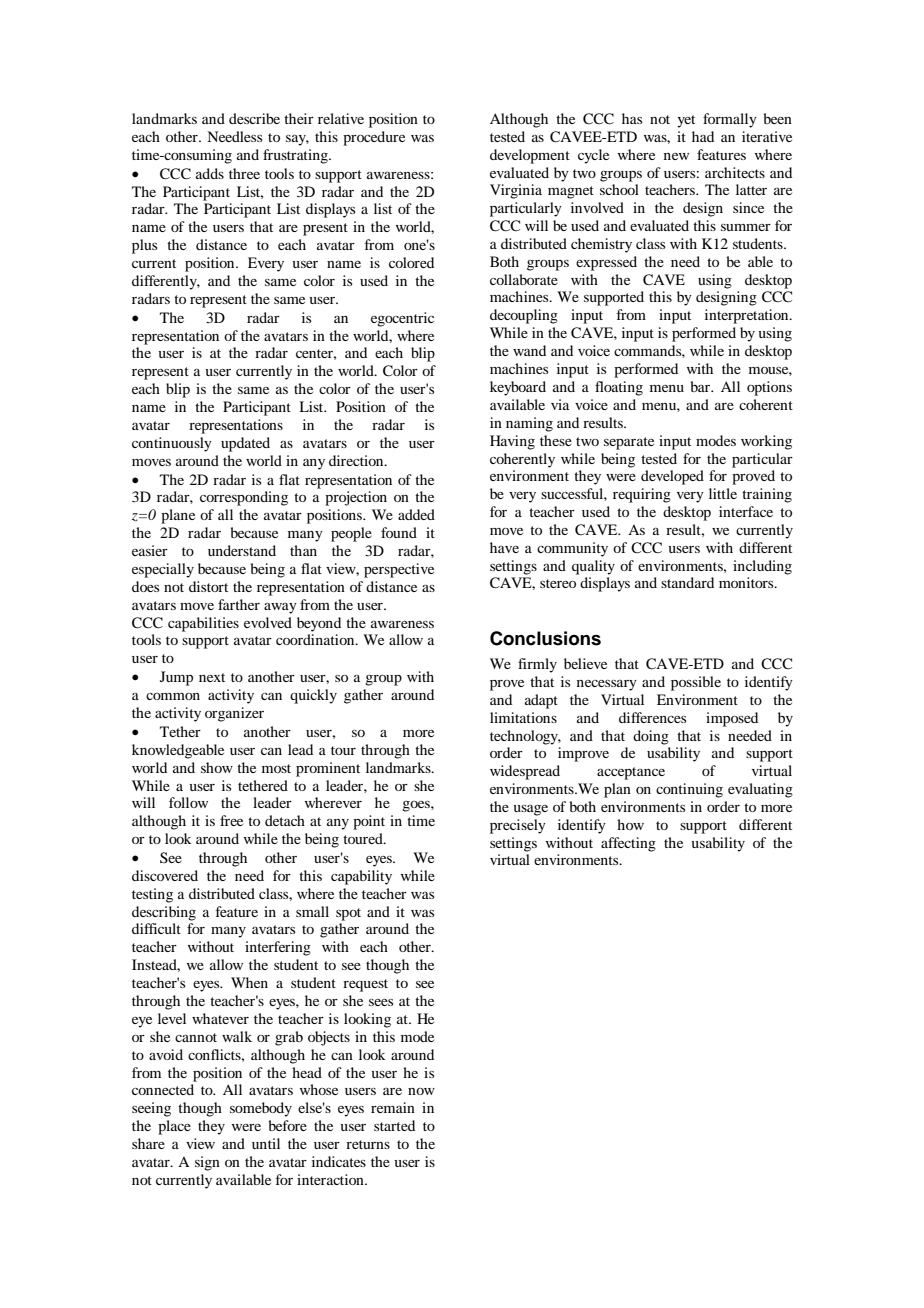  I want to click on capabilities, so click(203, 624).
